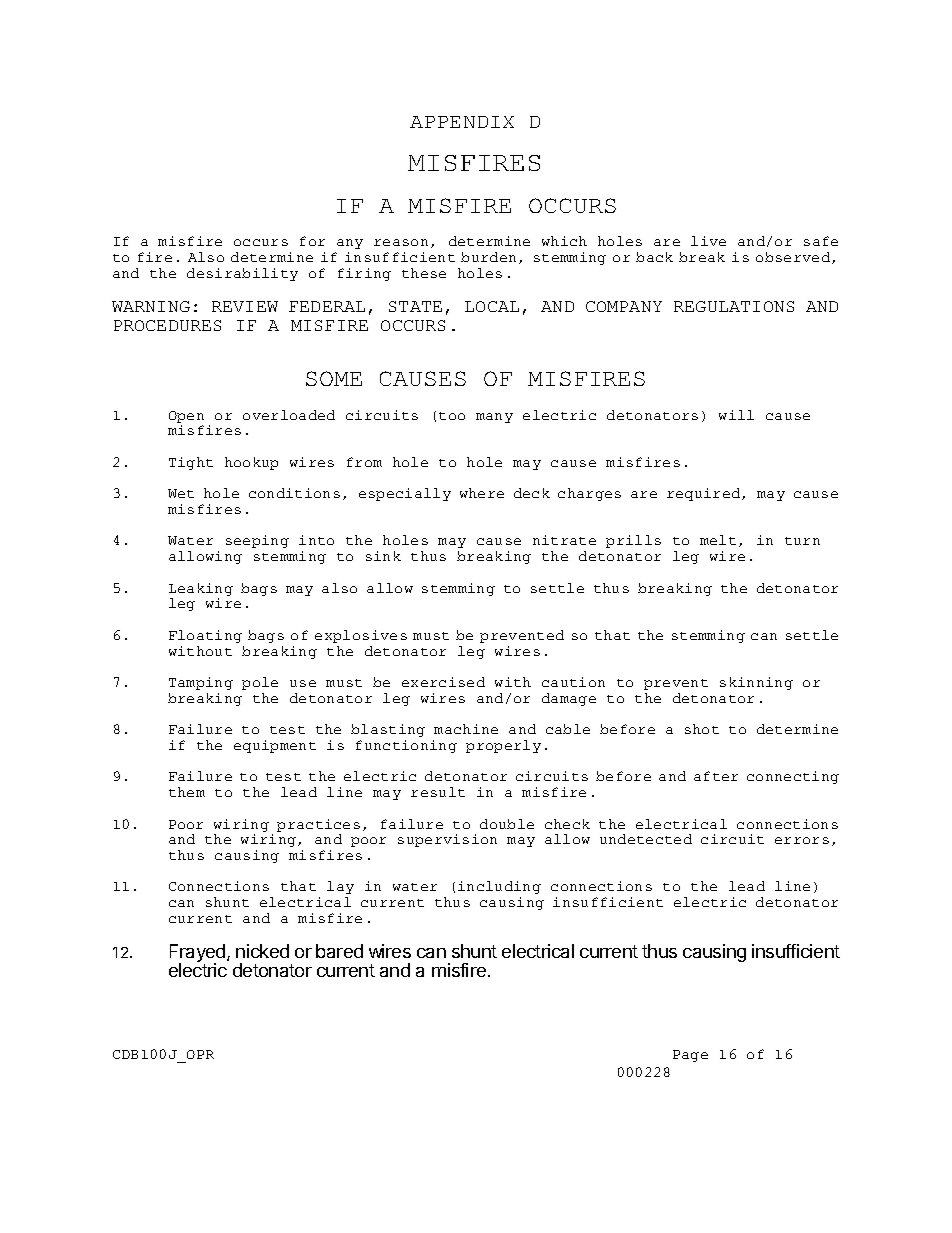  Describe the element at coordinates (736, 415) in the screenshot. I see `will` at that location.
